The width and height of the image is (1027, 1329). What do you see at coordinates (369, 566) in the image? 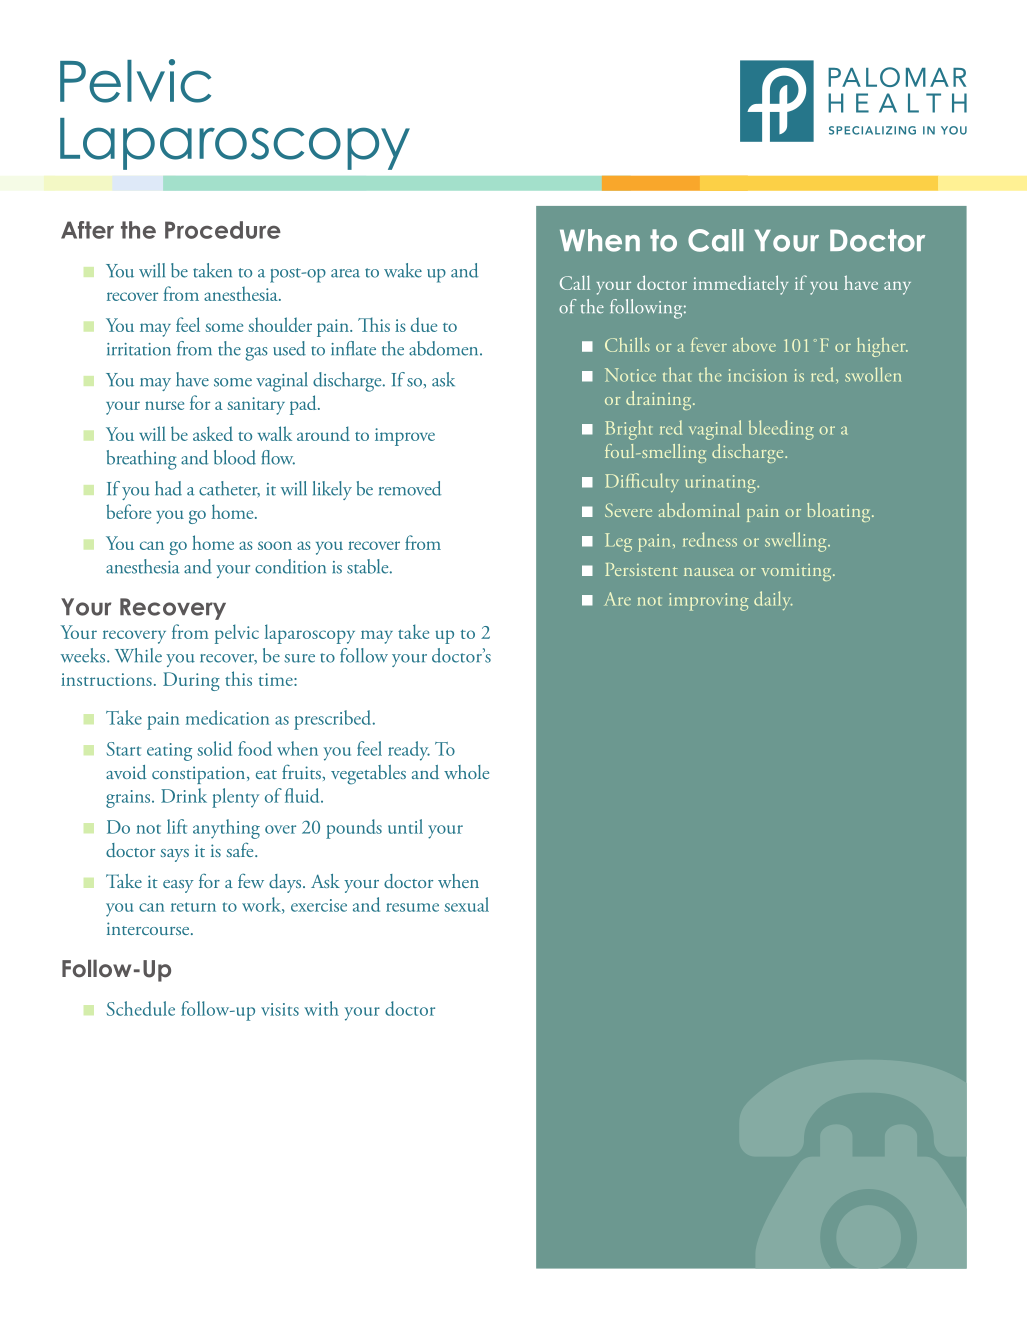
I see `stable` at bounding box center [369, 566].
